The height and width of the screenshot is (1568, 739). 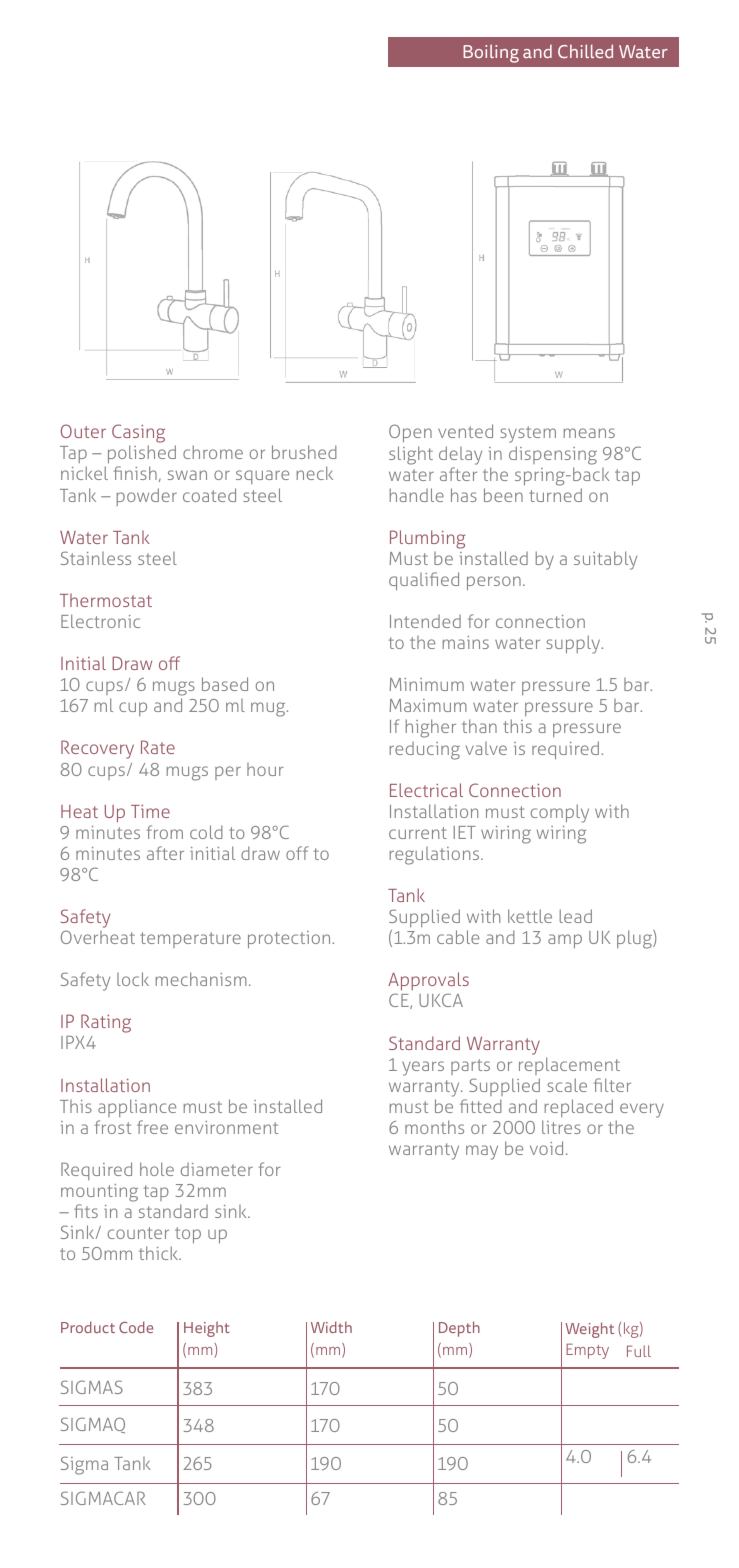 I want to click on Rate, so click(x=158, y=747).
